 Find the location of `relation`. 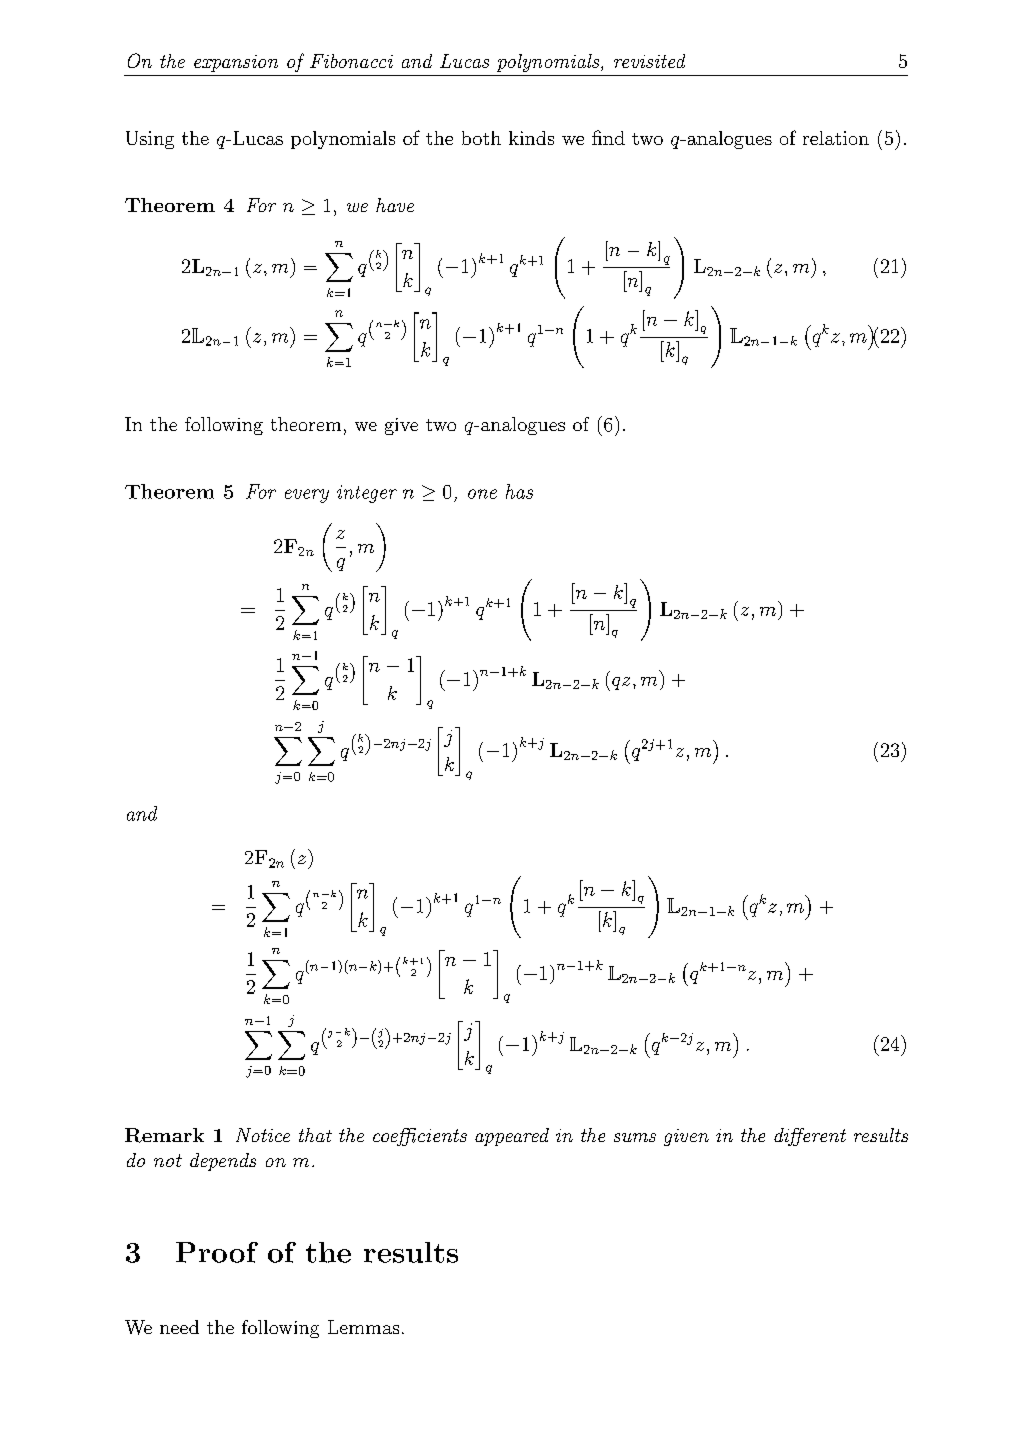

relation is located at coordinates (836, 138).
